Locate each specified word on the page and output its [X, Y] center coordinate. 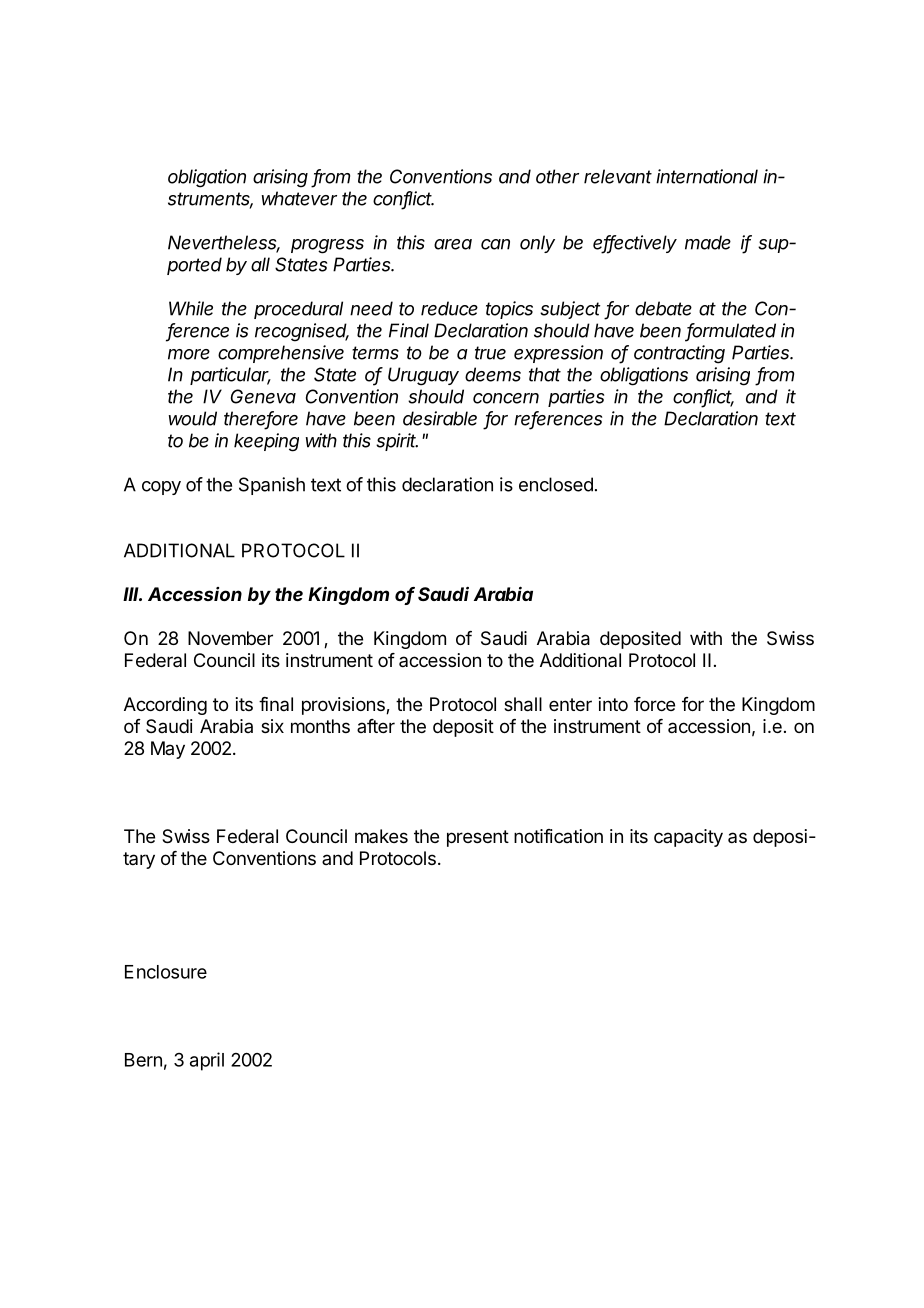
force [654, 704]
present [478, 838]
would [193, 418]
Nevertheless [224, 243]
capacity [688, 838]
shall [523, 704]
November [230, 638]
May [168, 750]
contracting [679, 354]
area [453, 244]
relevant [618, 176]
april [207, 1061]
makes [381, 836]
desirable [440, 418]
